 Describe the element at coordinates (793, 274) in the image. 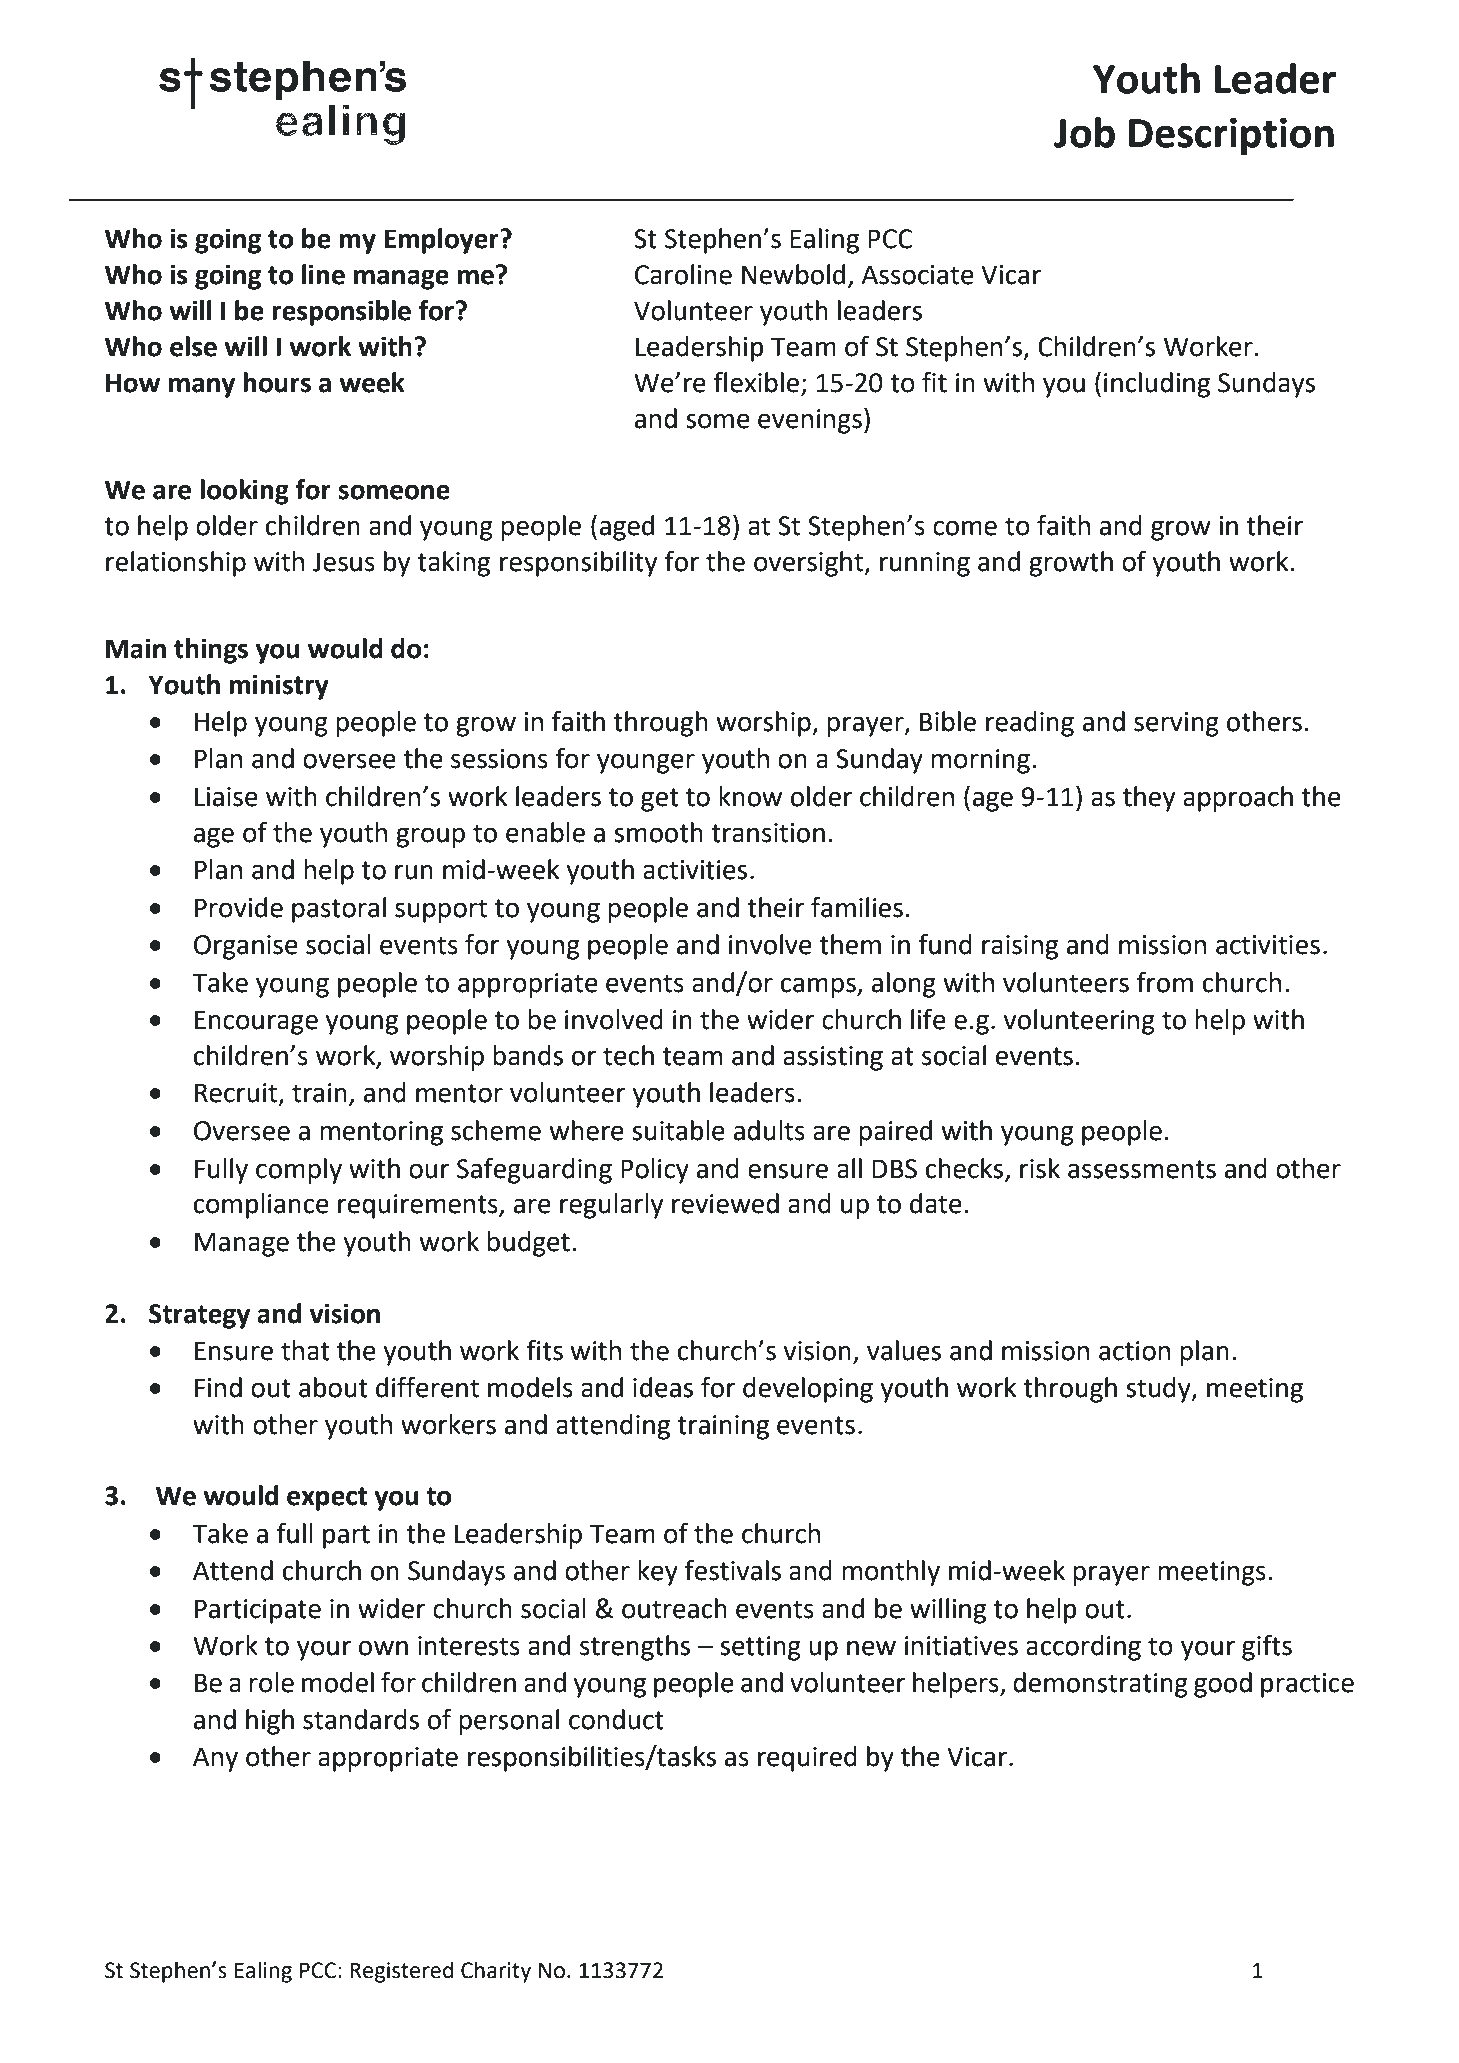

I see `Newbold` at that location.
